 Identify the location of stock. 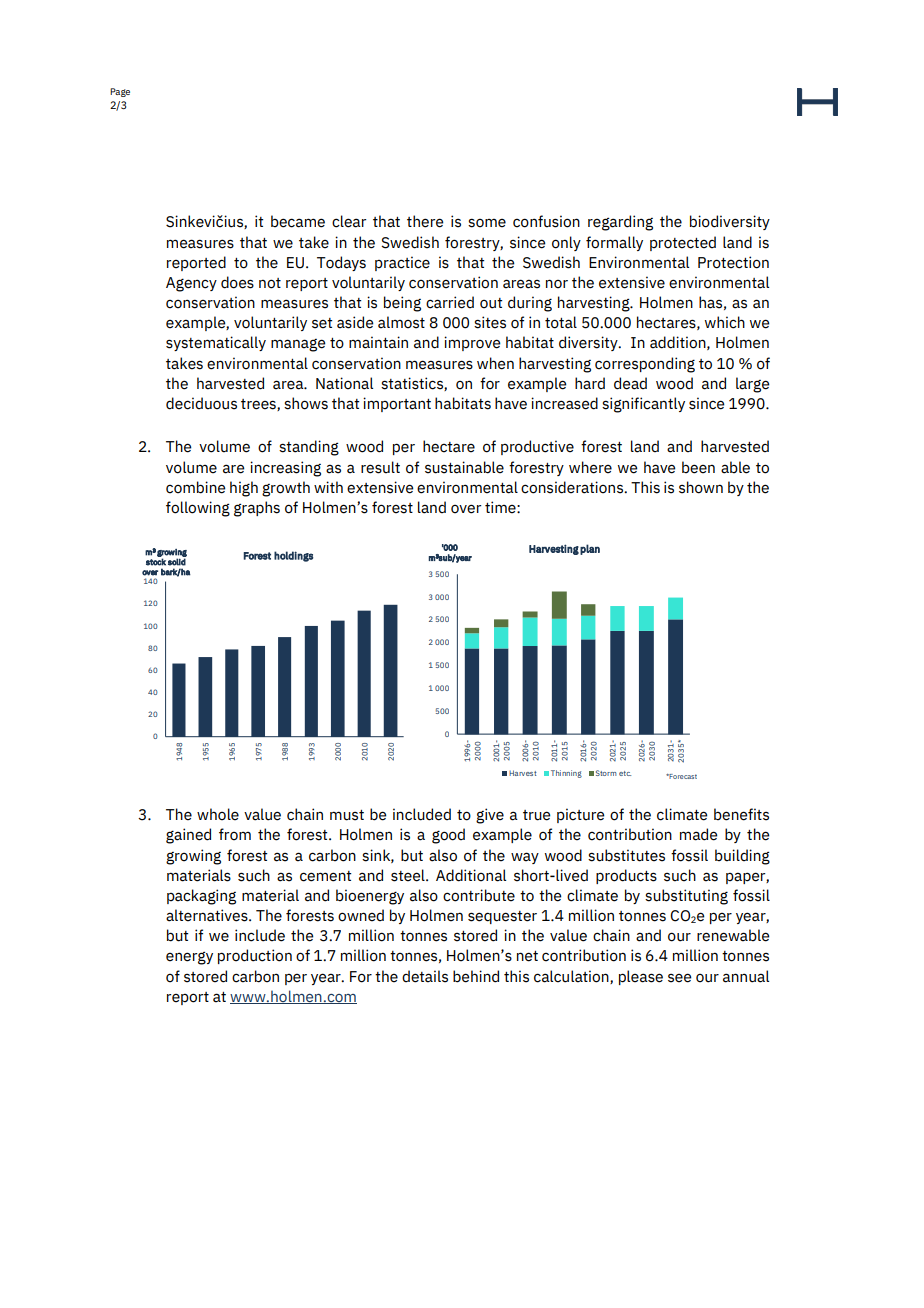
(156, 562).
